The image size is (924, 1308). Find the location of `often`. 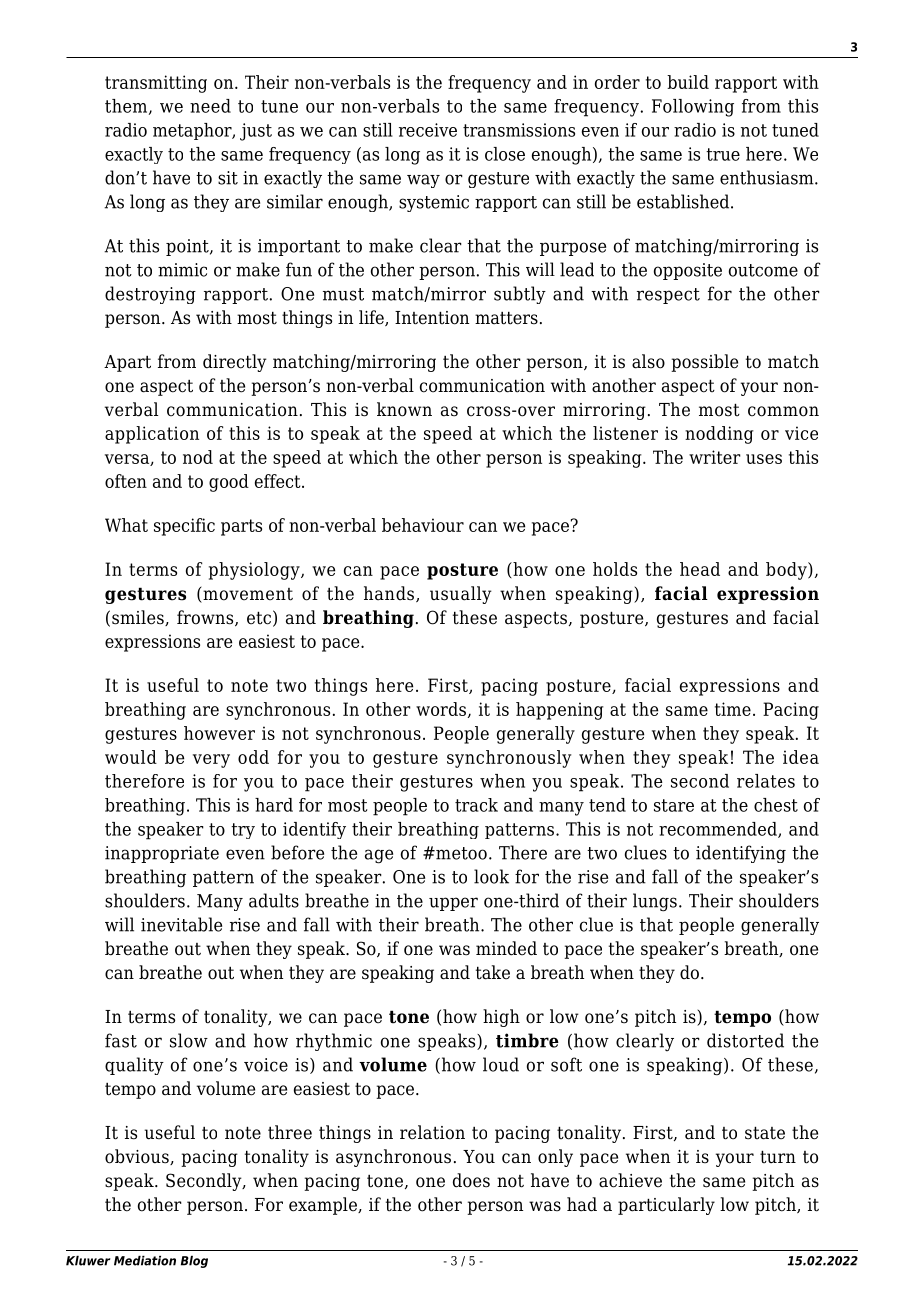

often is located at coordinates (126, 481).
